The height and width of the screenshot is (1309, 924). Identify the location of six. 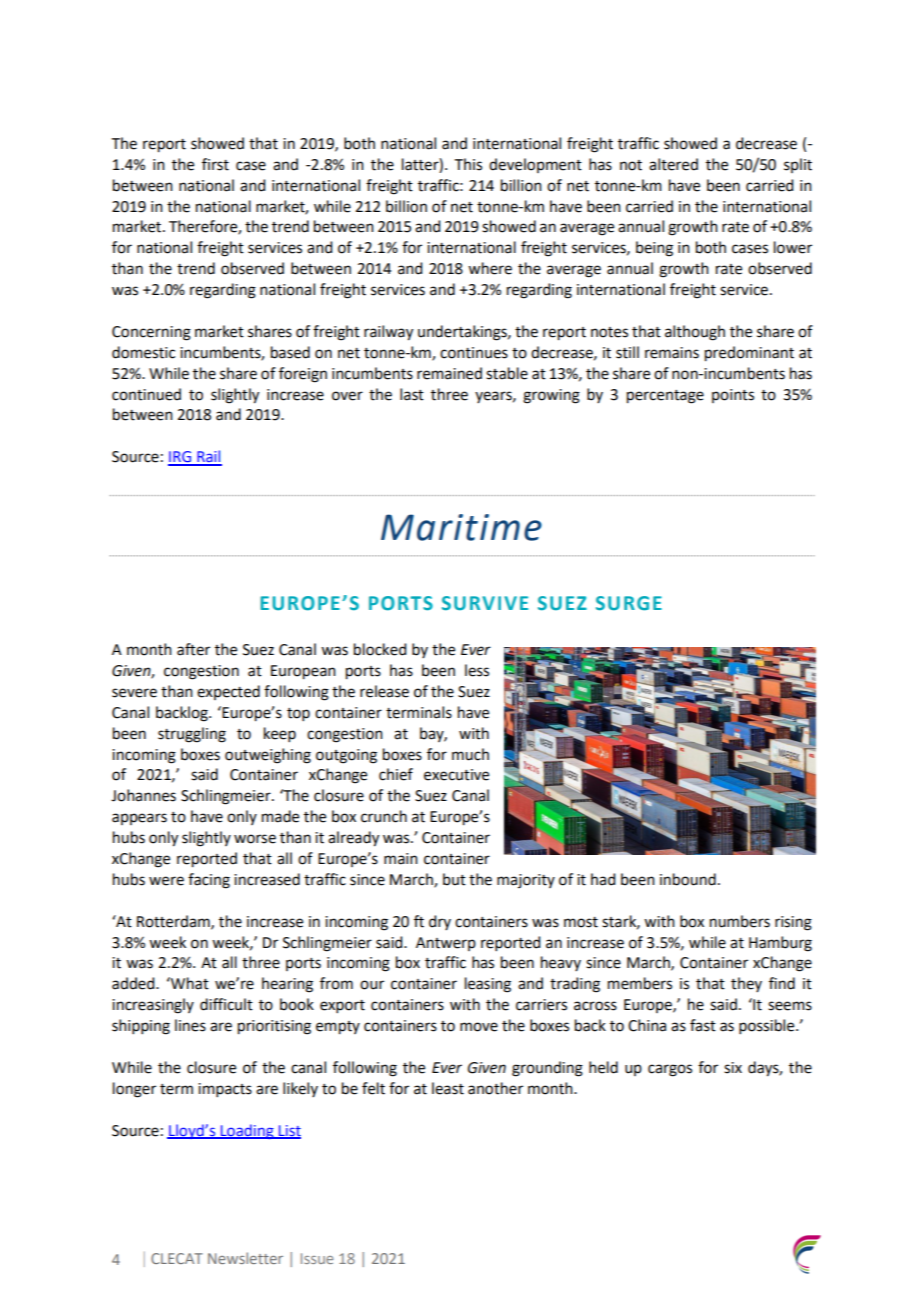
(733, 1068).
